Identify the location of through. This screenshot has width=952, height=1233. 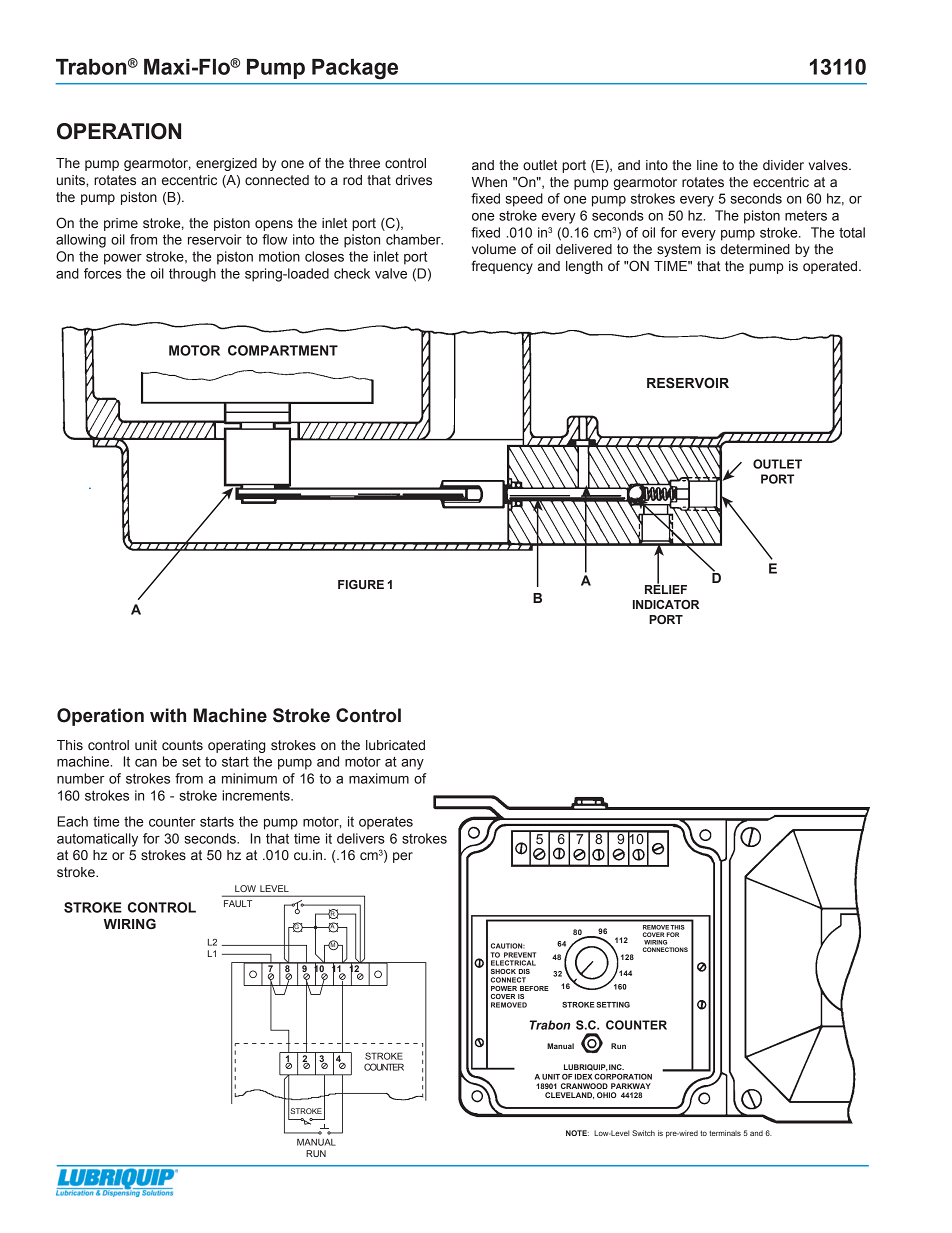
(192, 275).
